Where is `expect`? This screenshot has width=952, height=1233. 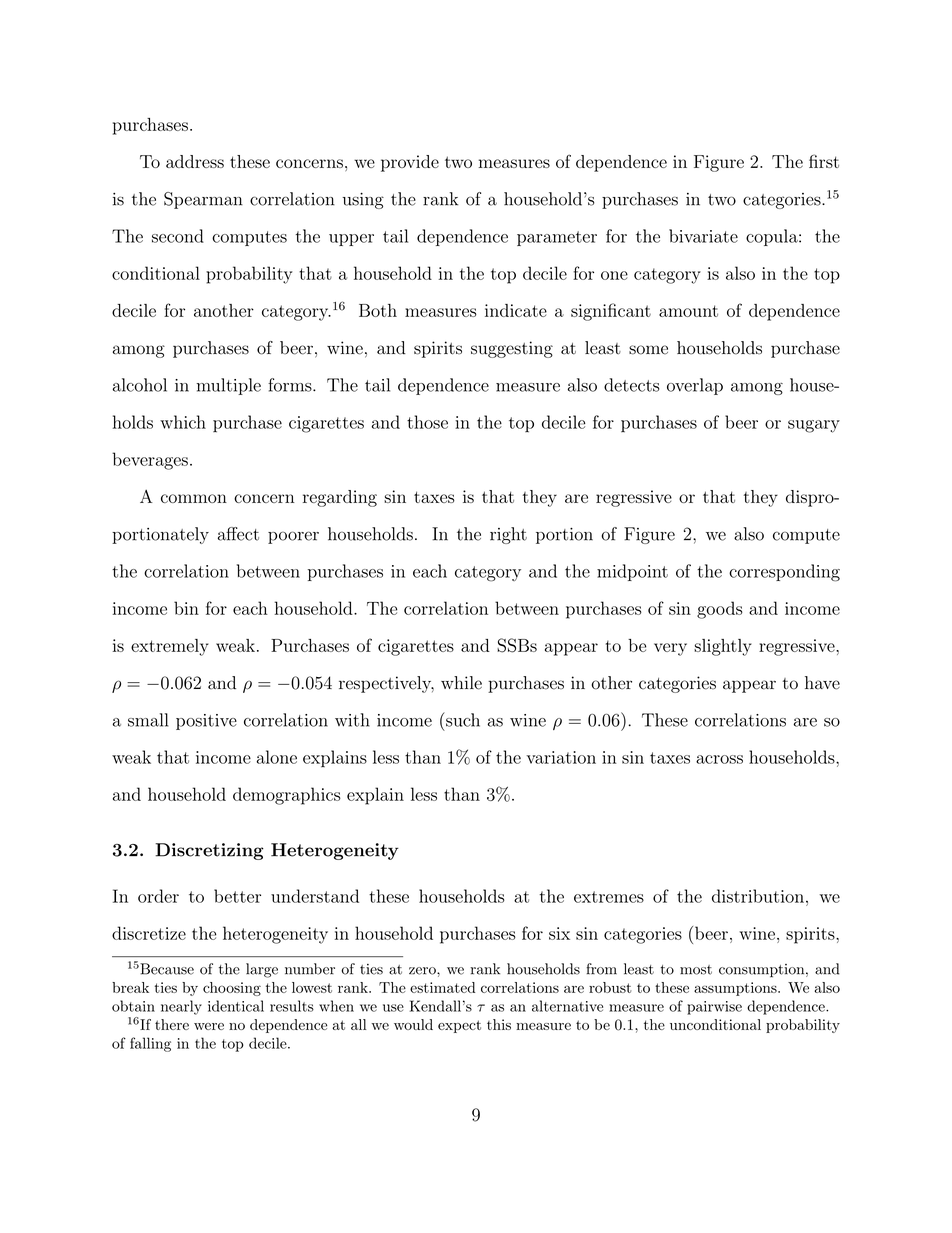 expect is located at coordinates (459, 1026).
